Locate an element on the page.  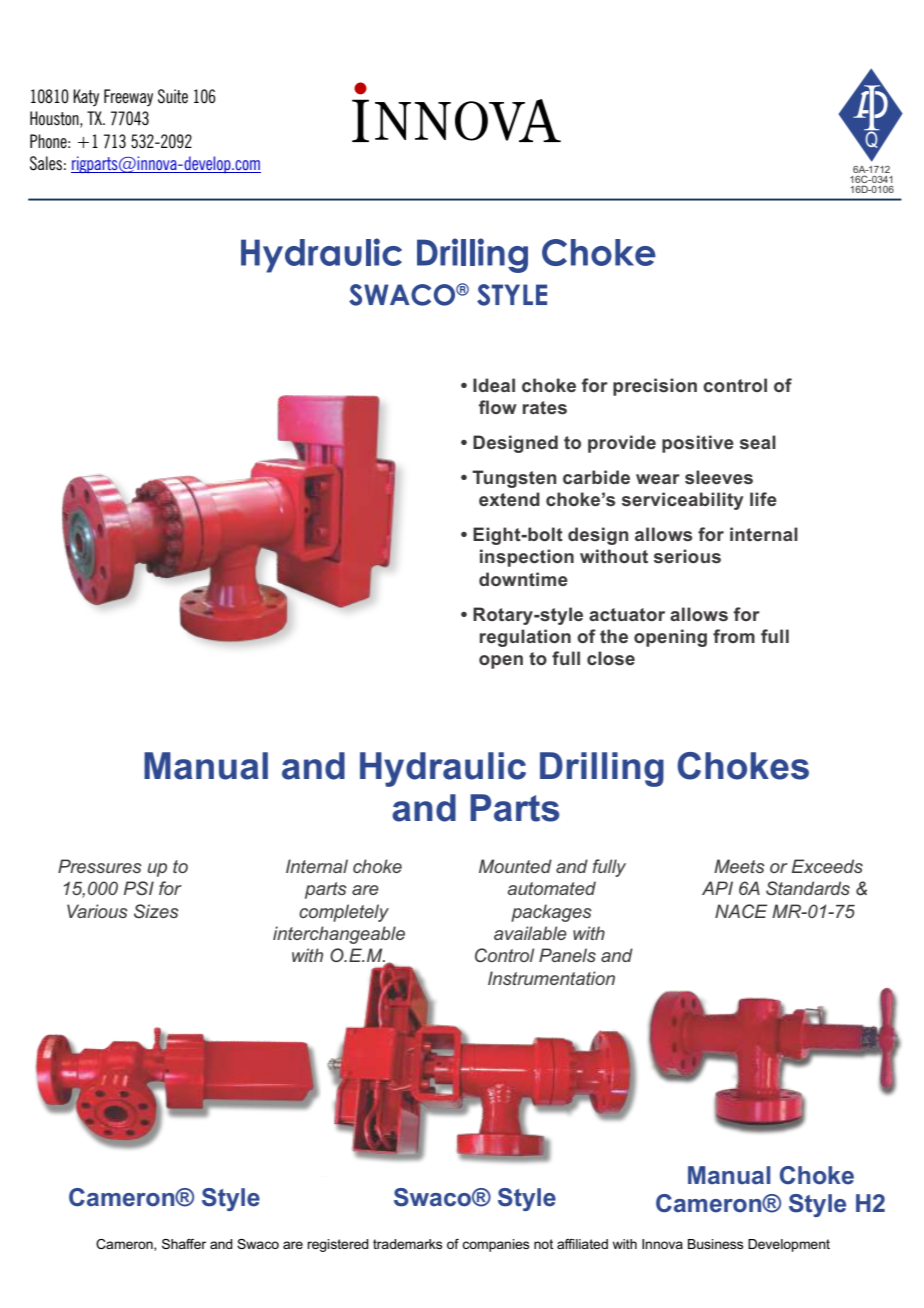
Pressures is located at coordinates (100, 866).
